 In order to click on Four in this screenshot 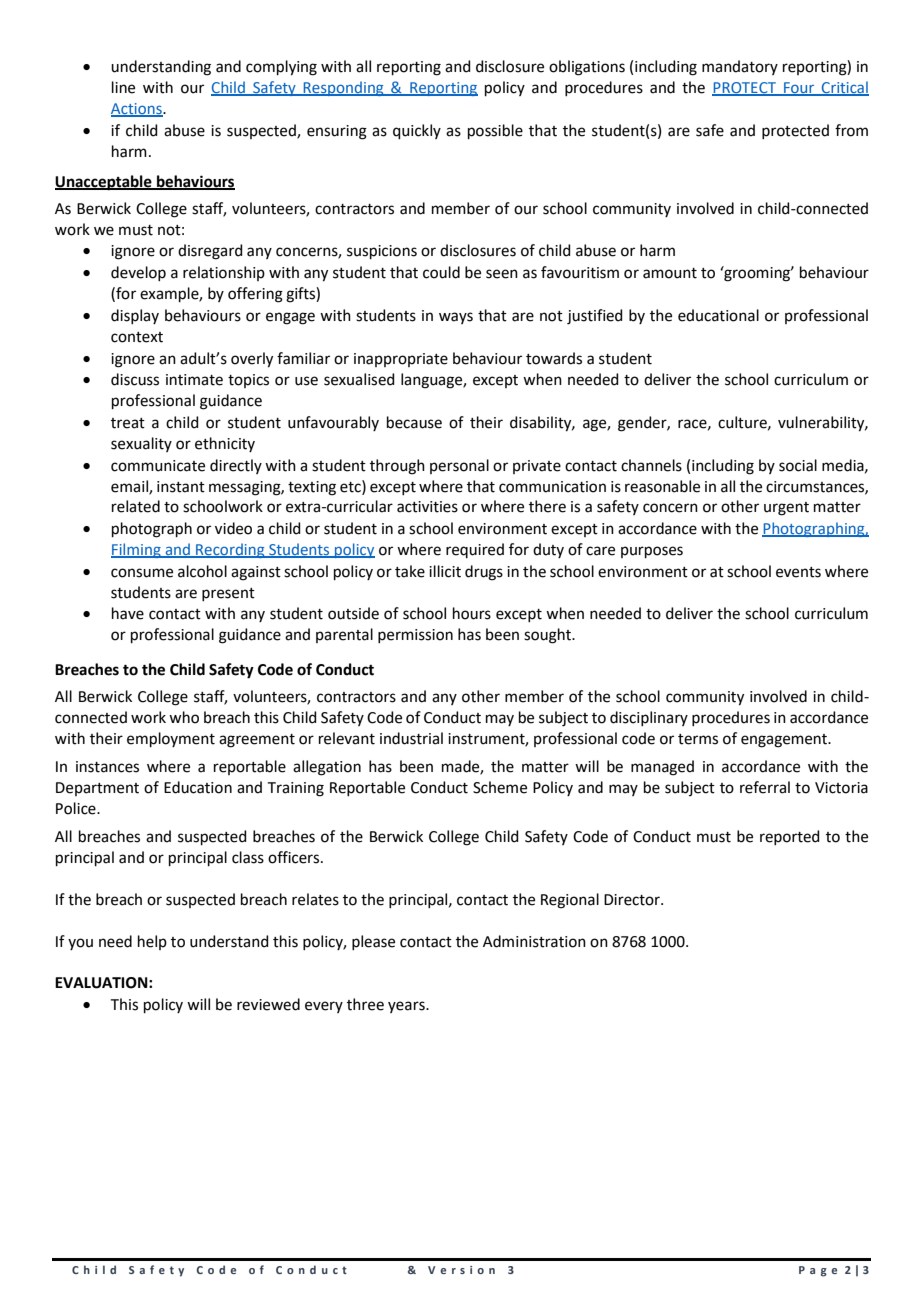, I will do `click(799, 89)`.
